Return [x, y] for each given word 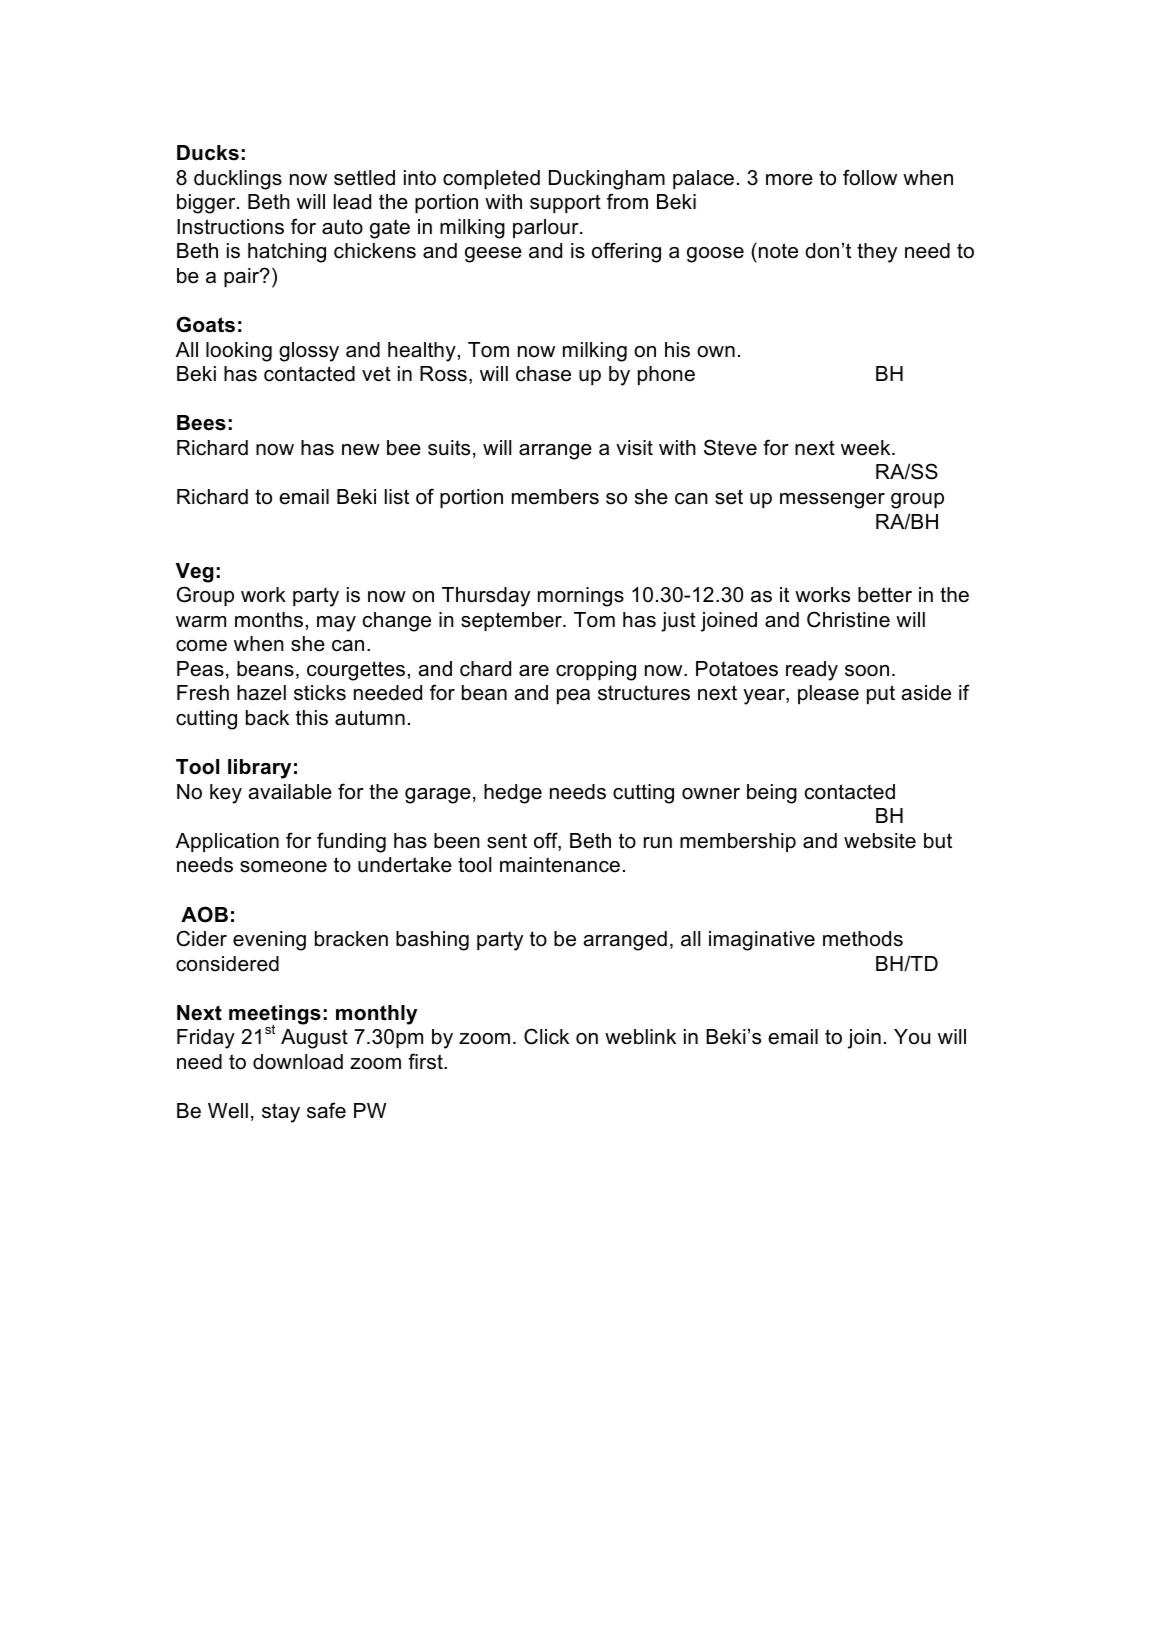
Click [546, 1036]
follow [870, 177]
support [565, 203]
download [298, 1062]
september [512, 621]
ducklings [238, 180]
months [269, 620]
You [912, 1037]
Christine [848, 619]
